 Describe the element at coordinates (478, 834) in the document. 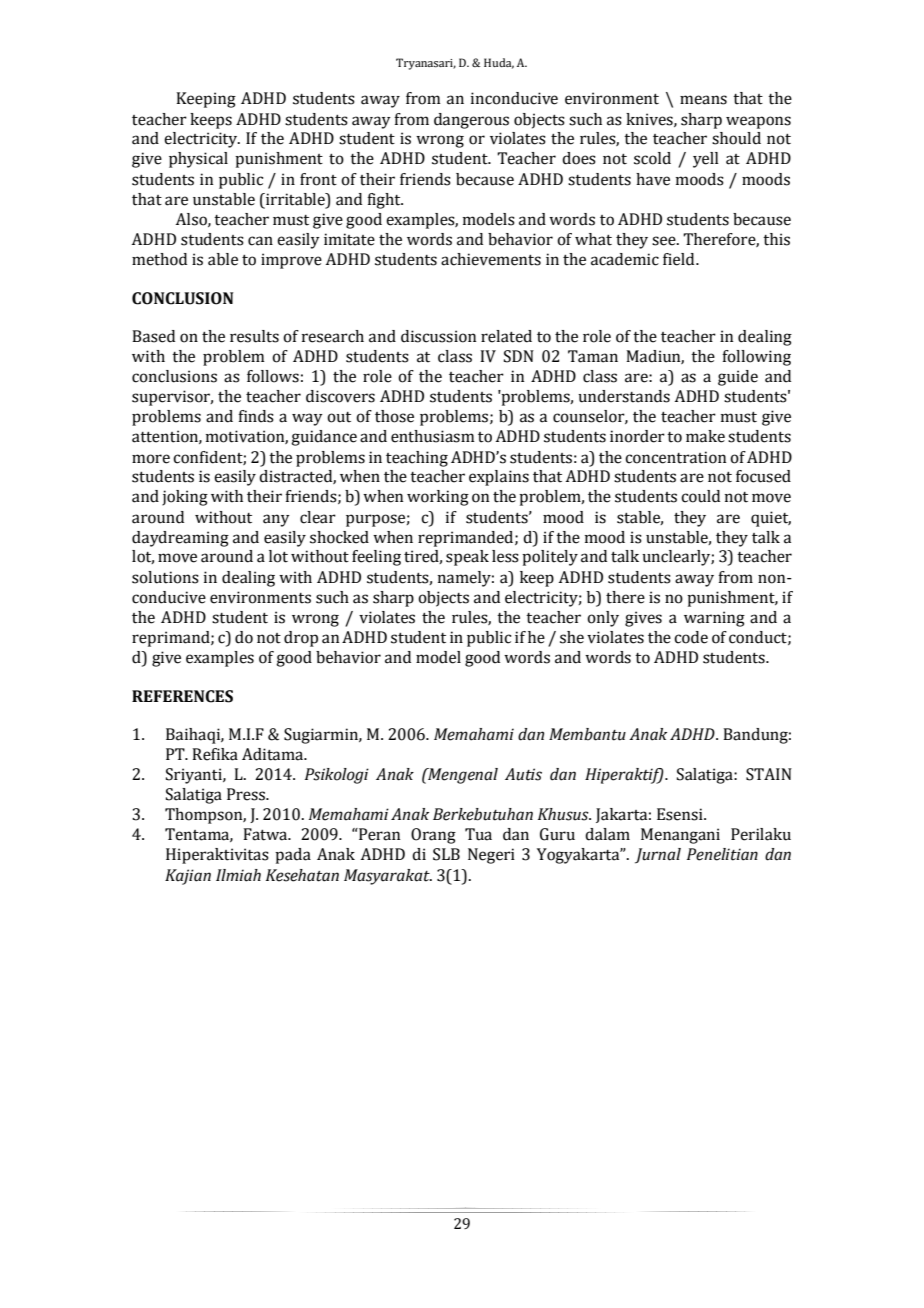

I see `Tua` at that location.
